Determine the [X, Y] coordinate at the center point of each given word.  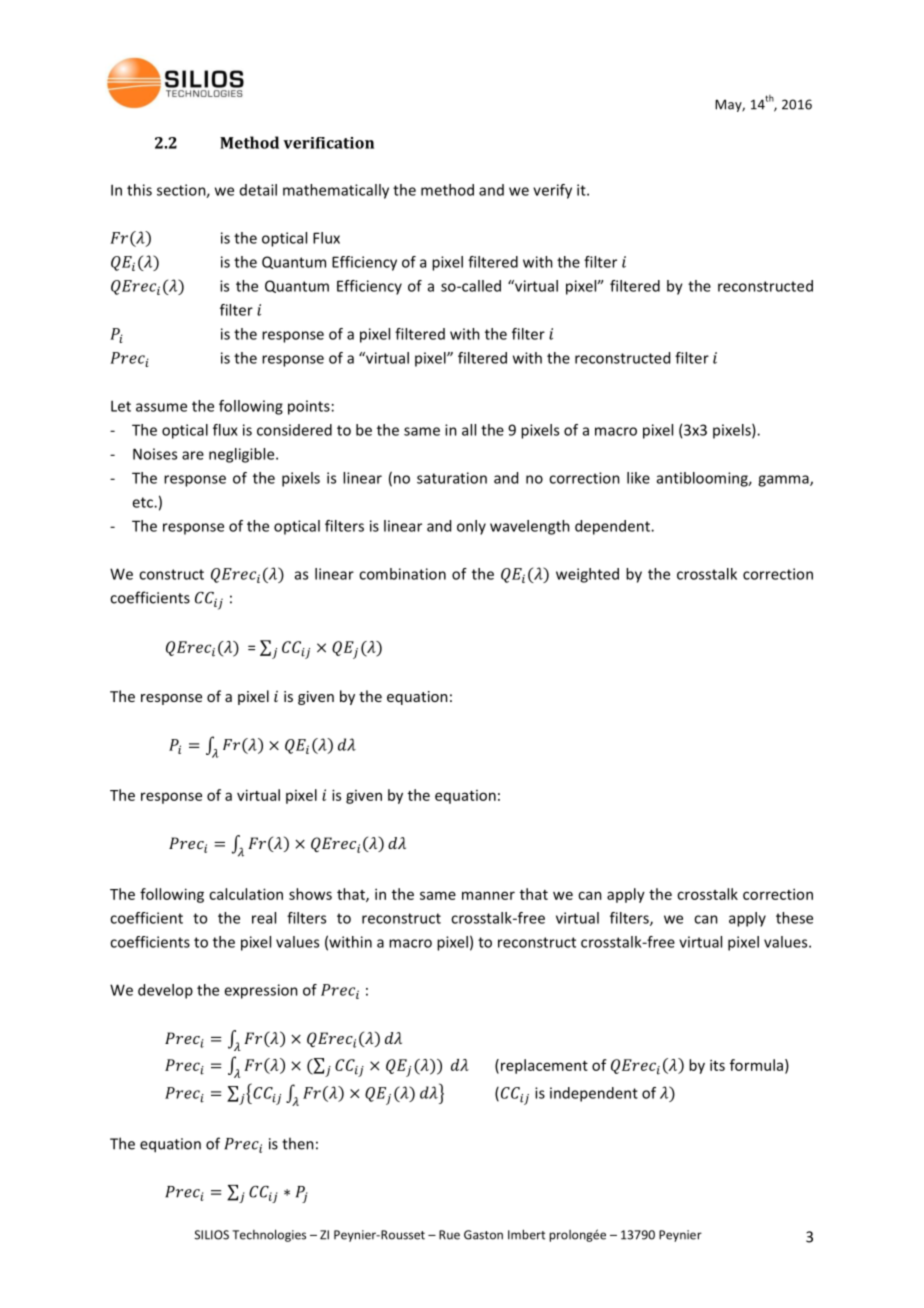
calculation [246, 894]
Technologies [269, 1235]
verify [552, 191]
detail [258, 190]
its [717, 1065]
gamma [784, 481]
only [471, 527]
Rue [449, 1235]
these [794, 918]
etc [143, 502]
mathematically [336, 191]
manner [488, 895]
